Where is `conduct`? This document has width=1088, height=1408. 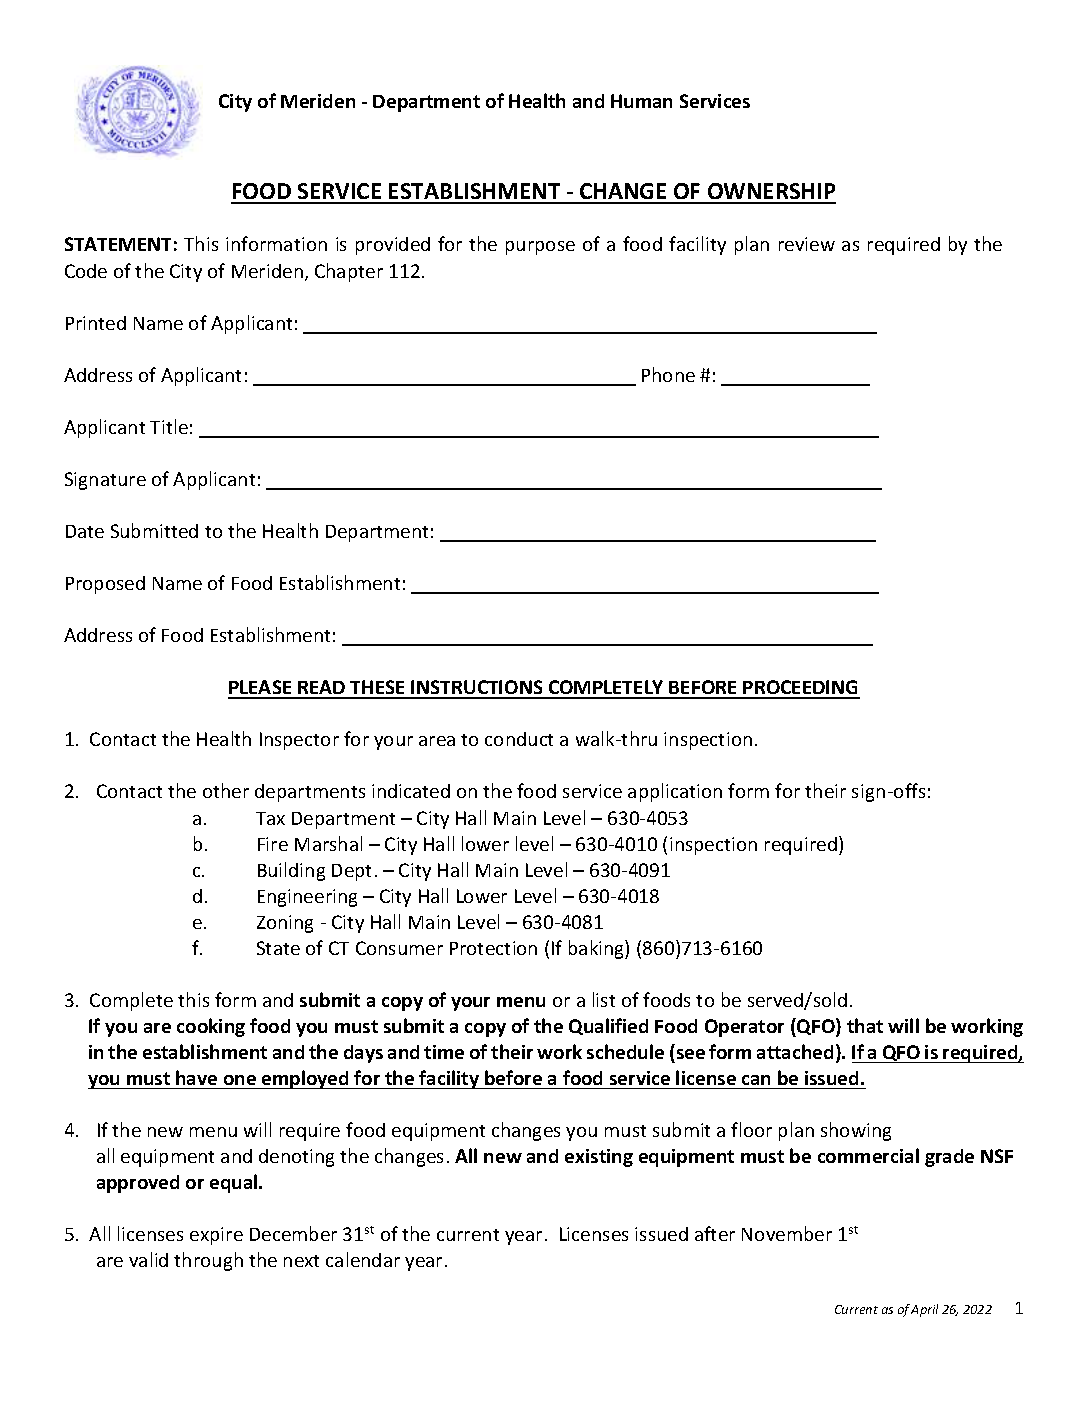
conduct is located at coordinates (519, 739).
